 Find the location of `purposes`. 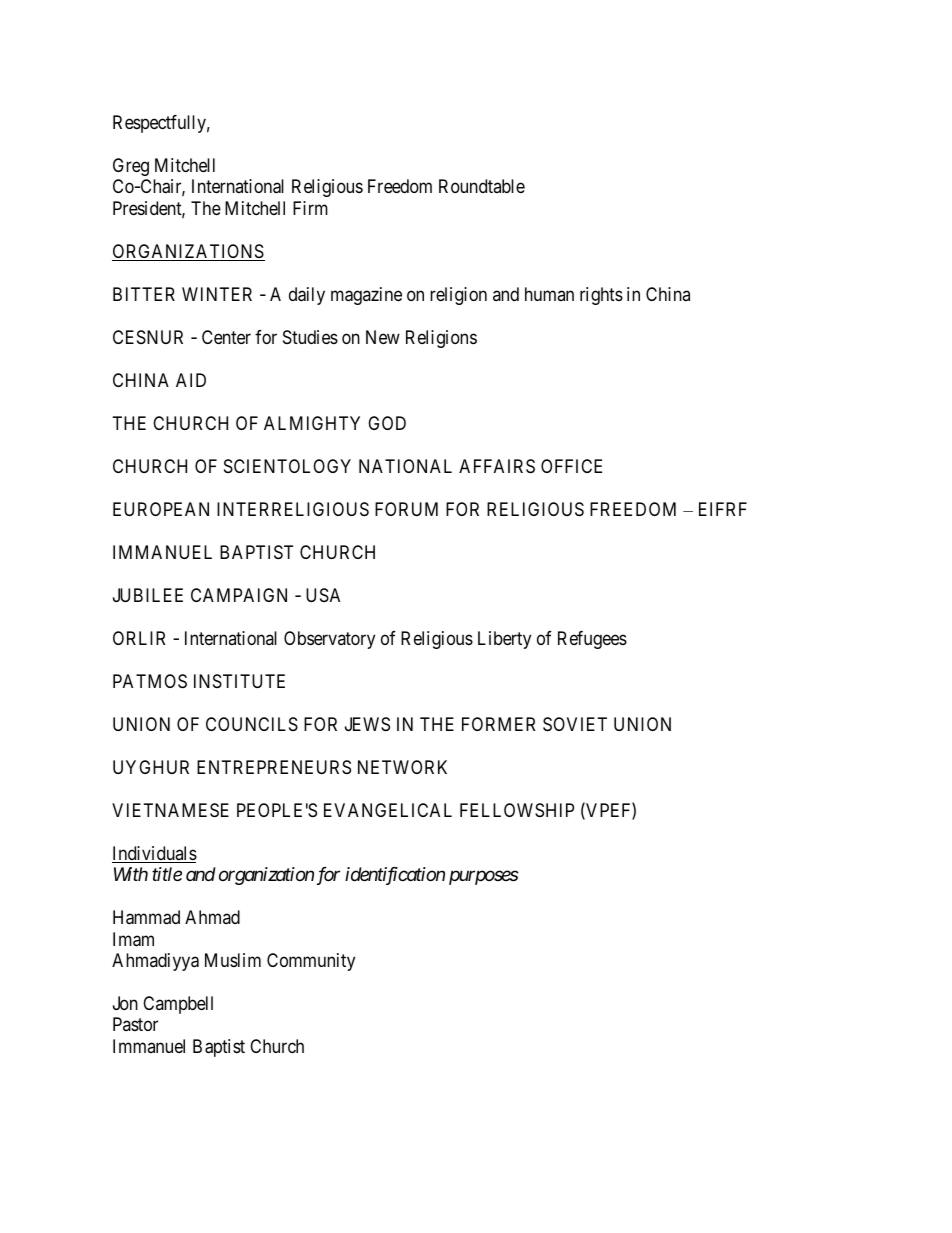

purposes is located at coordinates (484, 878).
